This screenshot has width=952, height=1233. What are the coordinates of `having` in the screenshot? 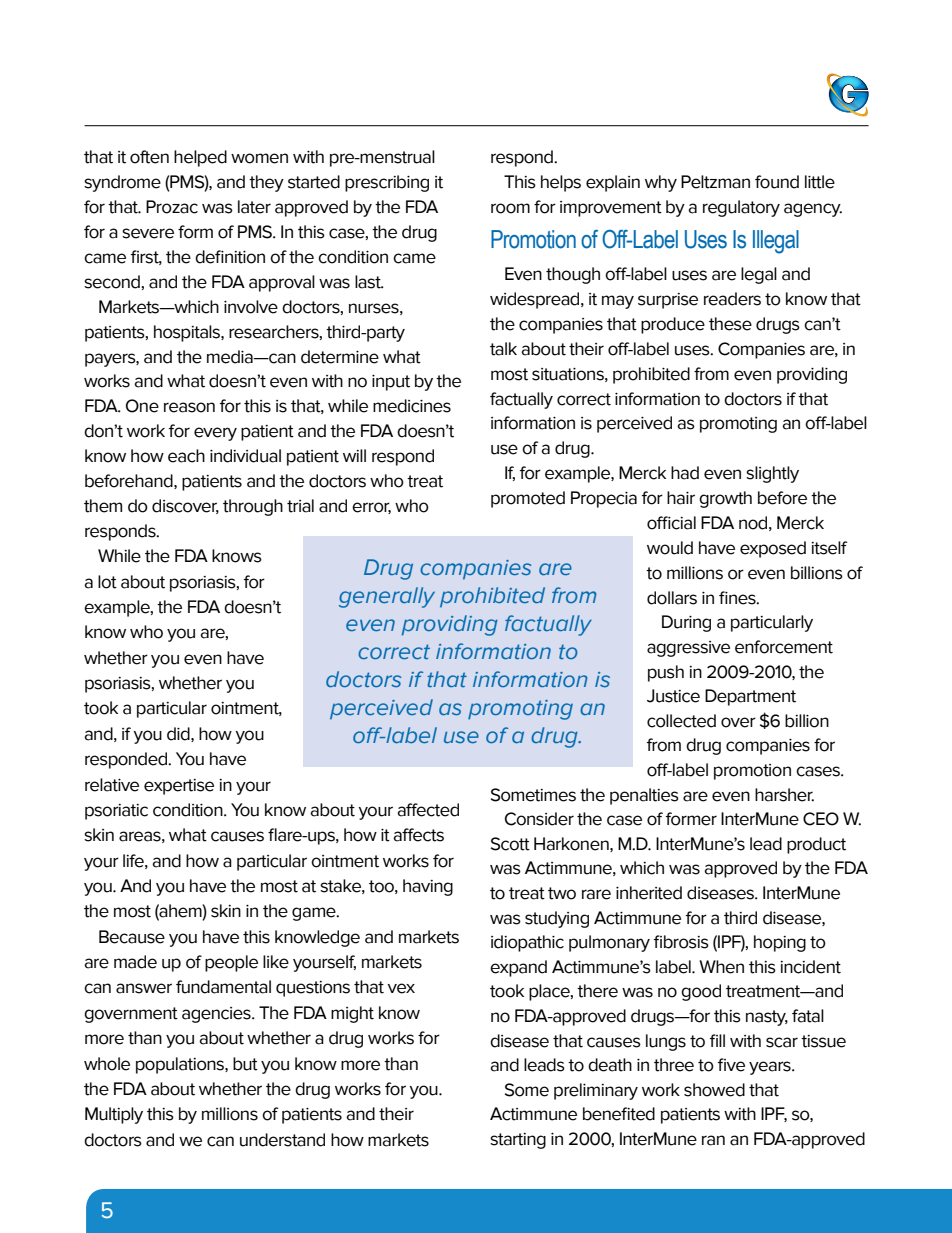 It's located at (428, 887).
